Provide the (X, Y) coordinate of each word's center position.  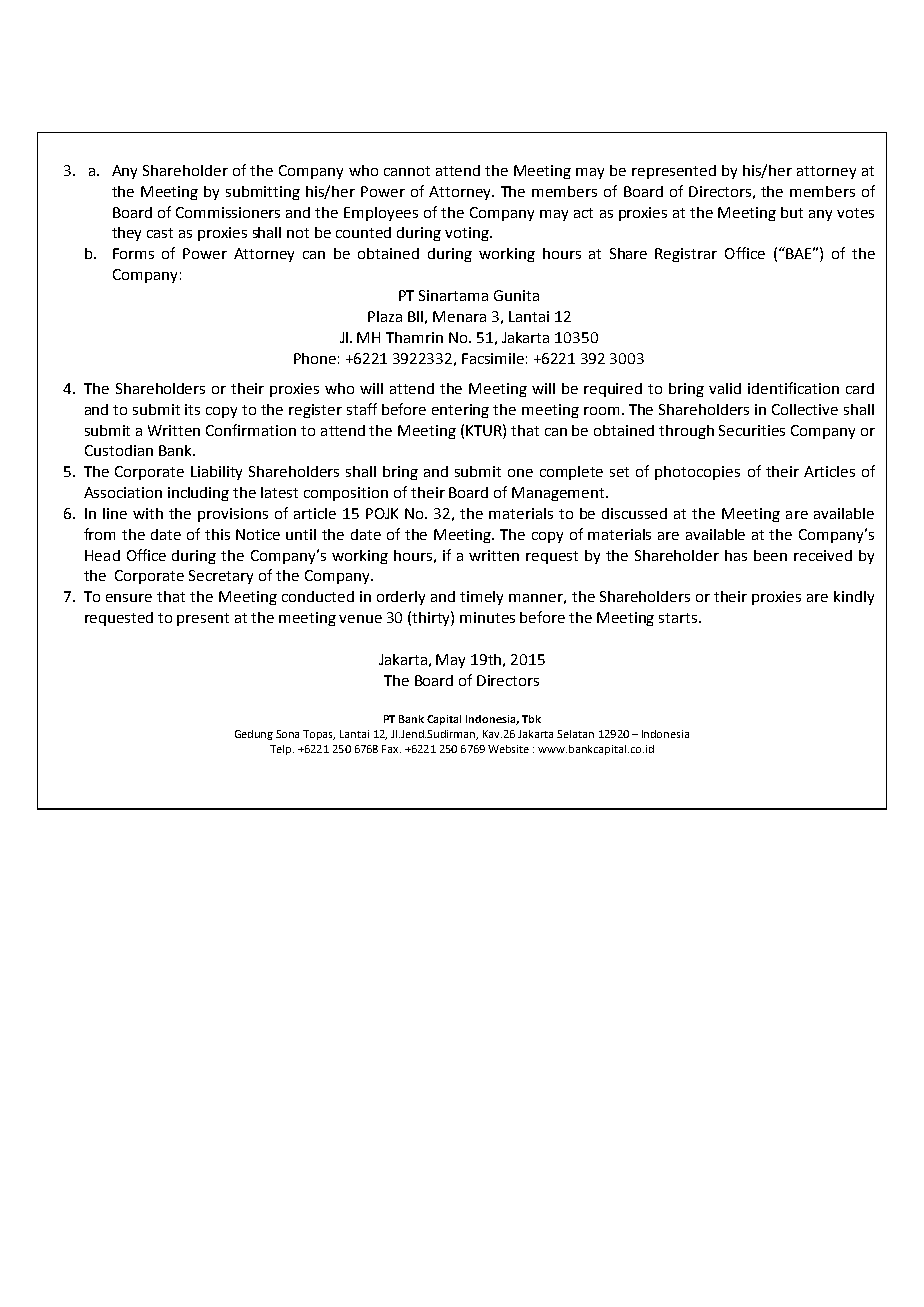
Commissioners (228, 212)
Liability (216, 473)
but (792, 212)
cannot (407, 171)
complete (571, 473)
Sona (287, 734)
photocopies (697, 473)
